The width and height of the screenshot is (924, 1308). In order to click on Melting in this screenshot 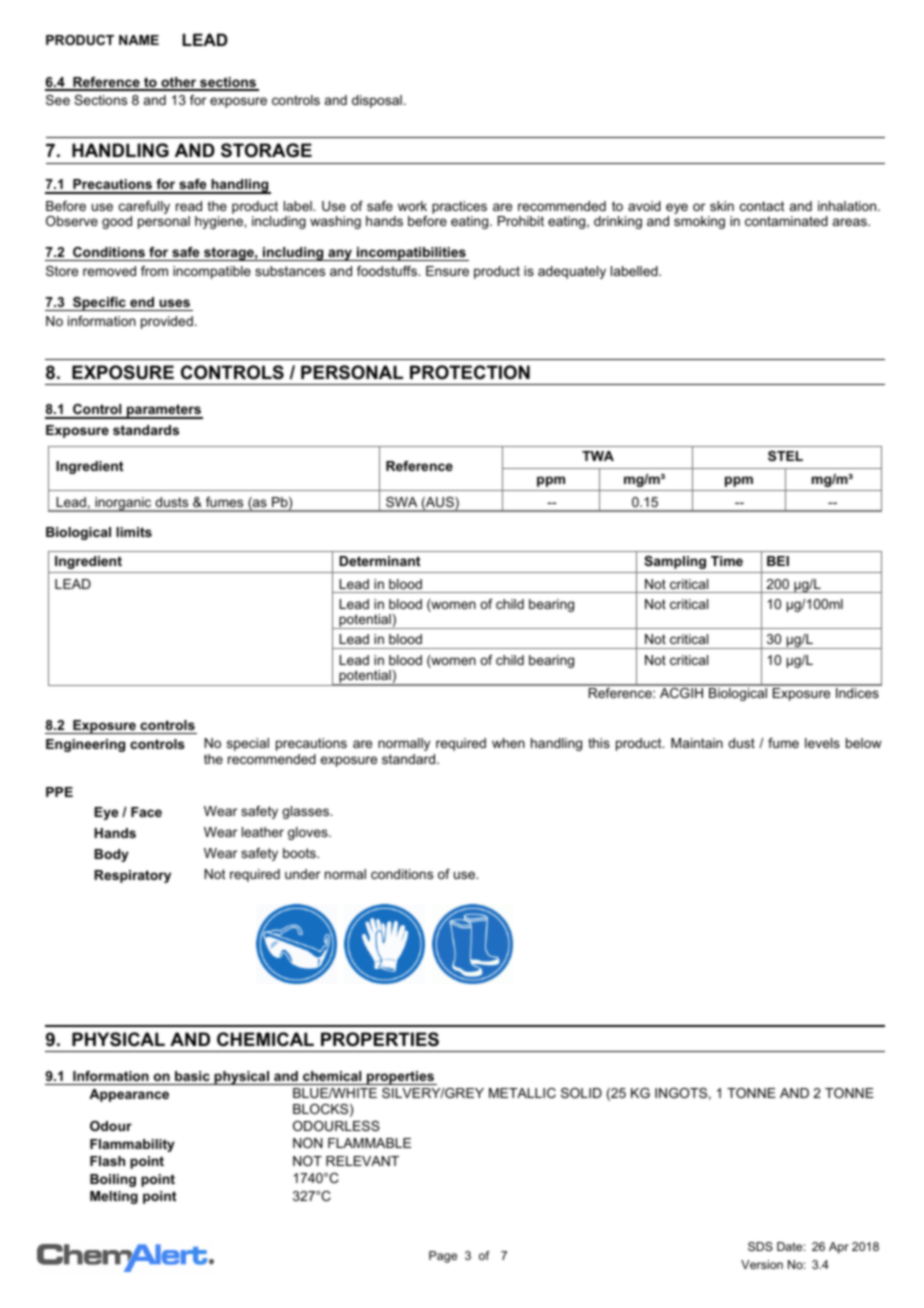, I will do `click(114, 1197)`.
